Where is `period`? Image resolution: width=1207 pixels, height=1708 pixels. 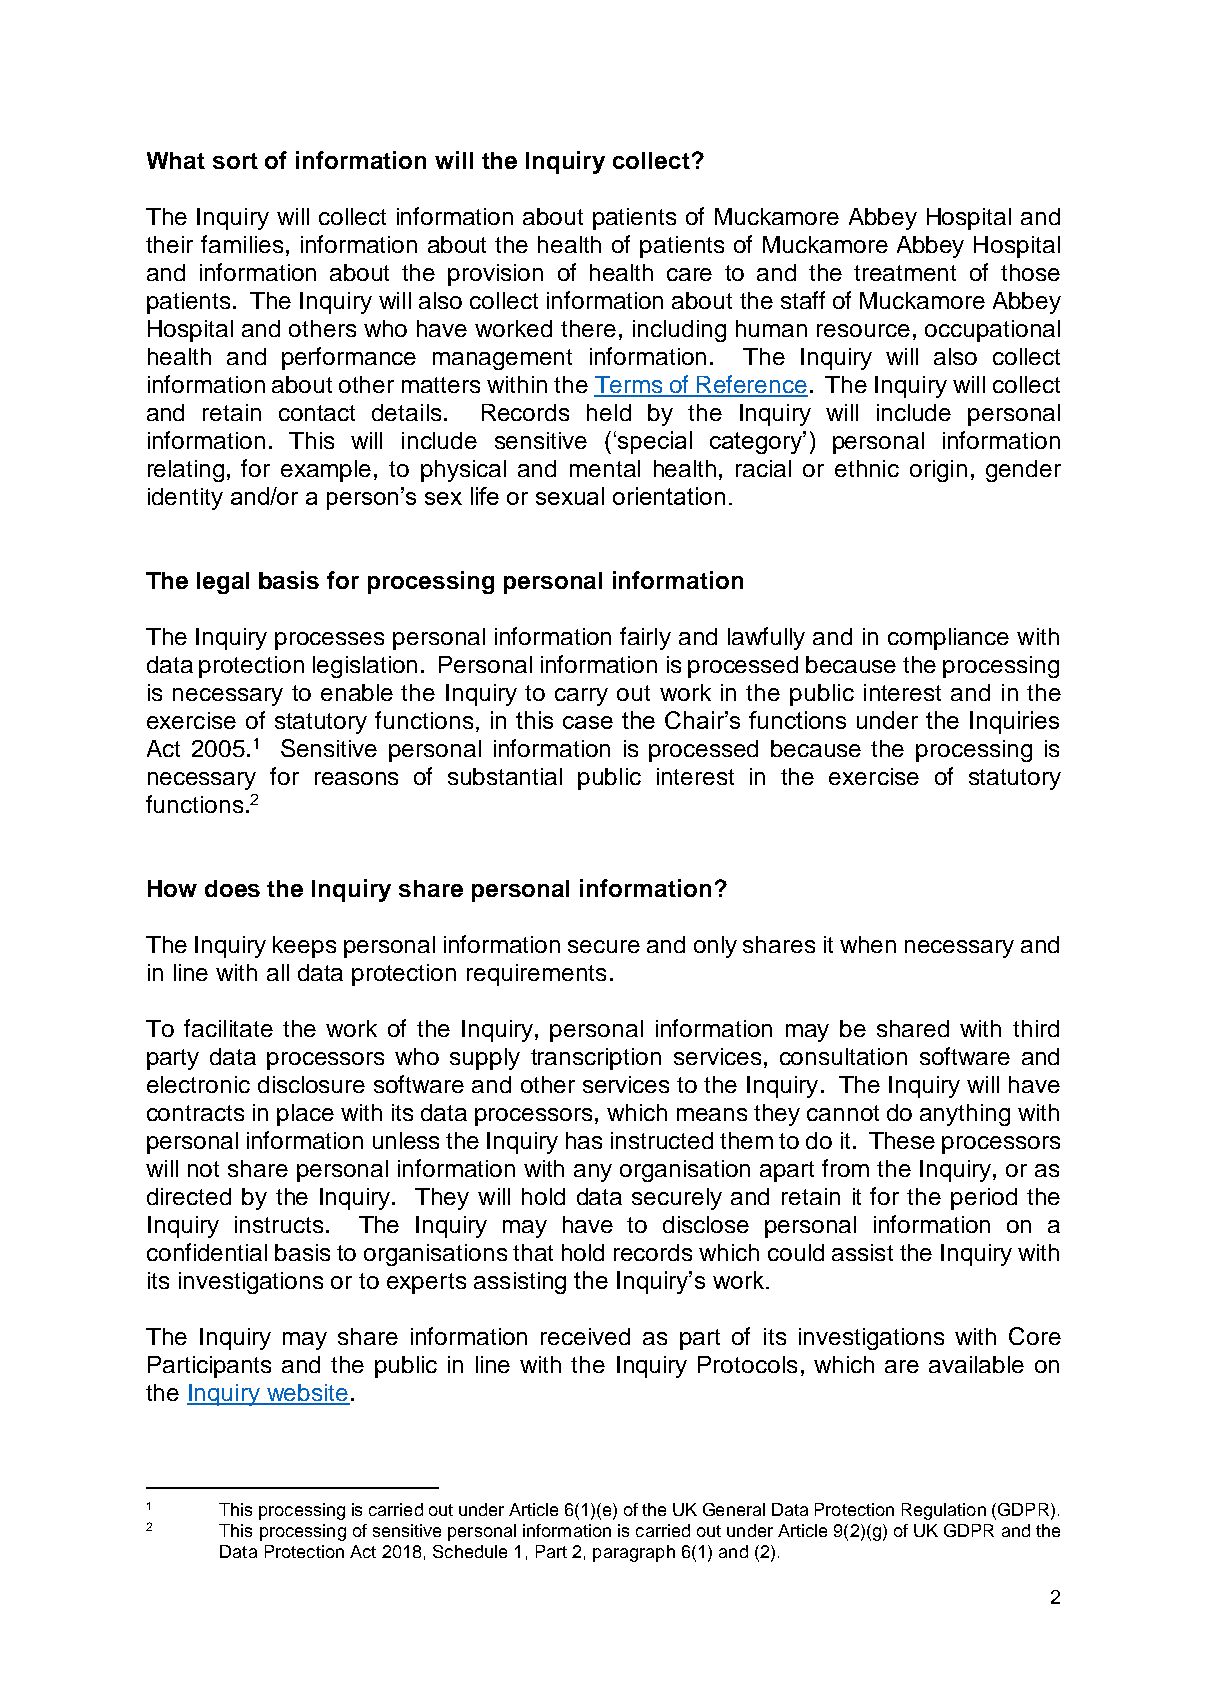 period is located at coordinates (984, 1199).
